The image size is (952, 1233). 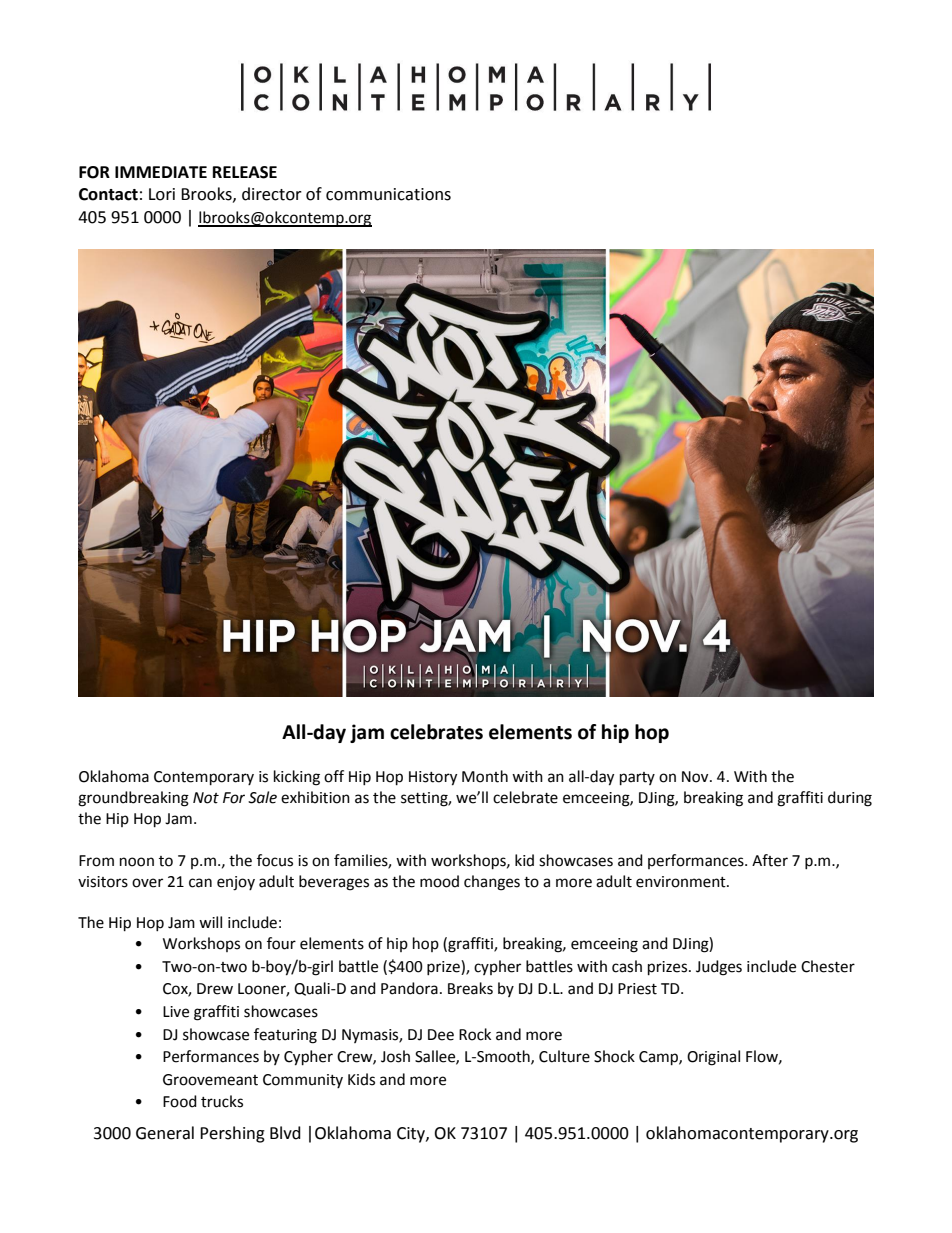 I want to click on kicking, so click(x=297, y=778).
